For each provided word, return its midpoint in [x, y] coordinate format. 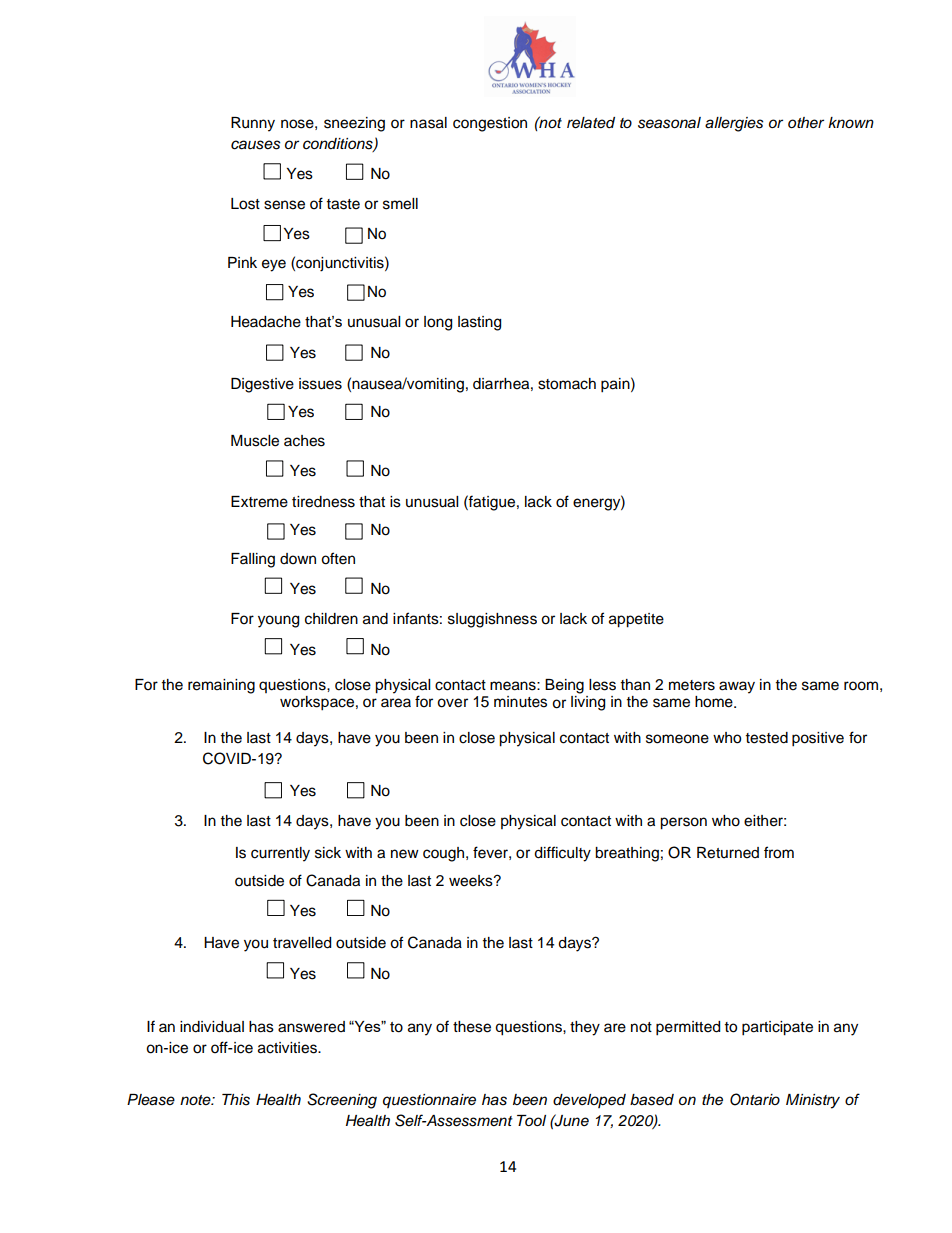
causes [256, 145]
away [737, 687]
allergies [734, 124]
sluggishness [492, 620]
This [236, 1100]
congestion [490, 124]
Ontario [755, 1099]
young [278, 621]
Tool [531, 1120]
